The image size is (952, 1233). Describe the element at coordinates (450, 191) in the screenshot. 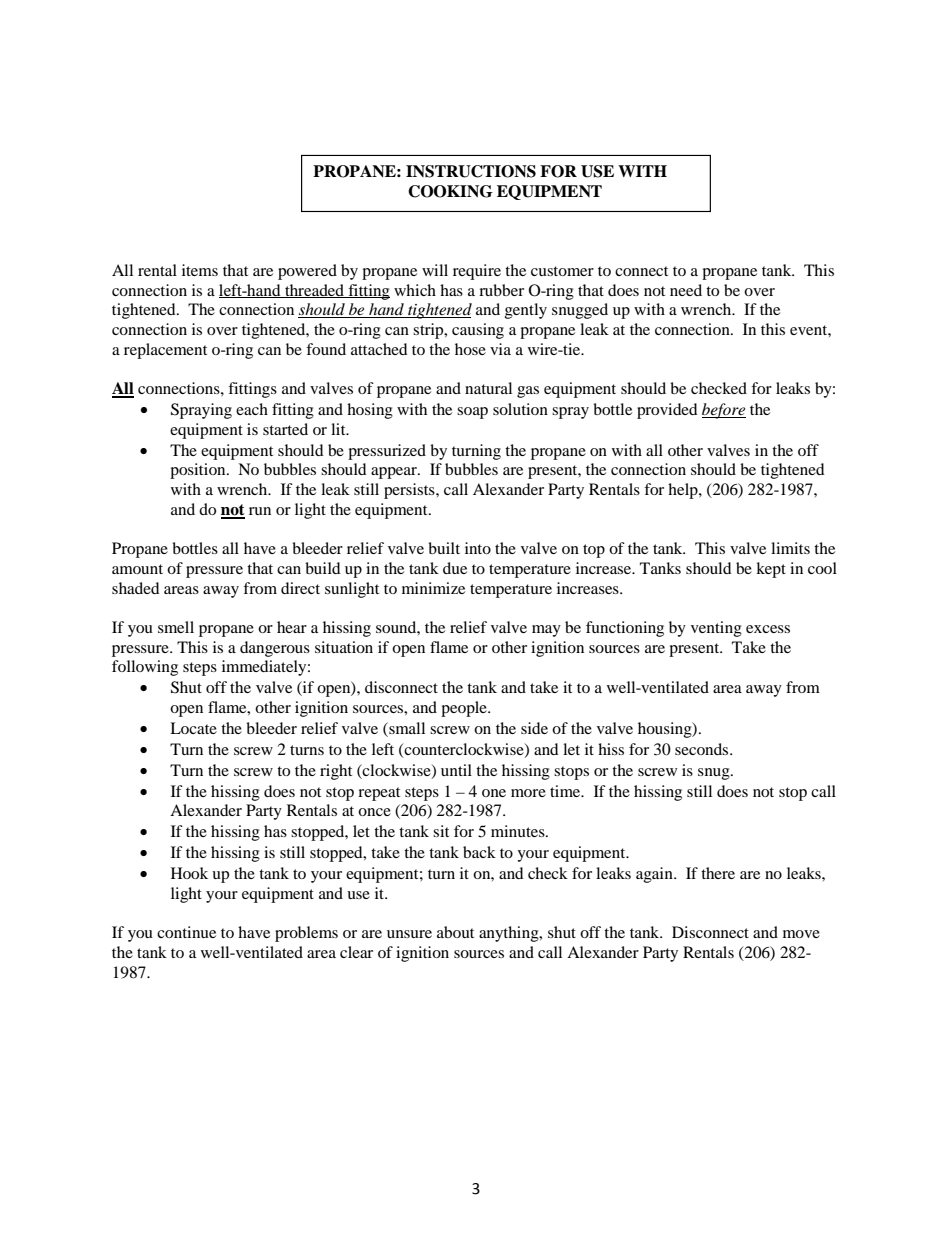

I see `COOKING` at that location.
